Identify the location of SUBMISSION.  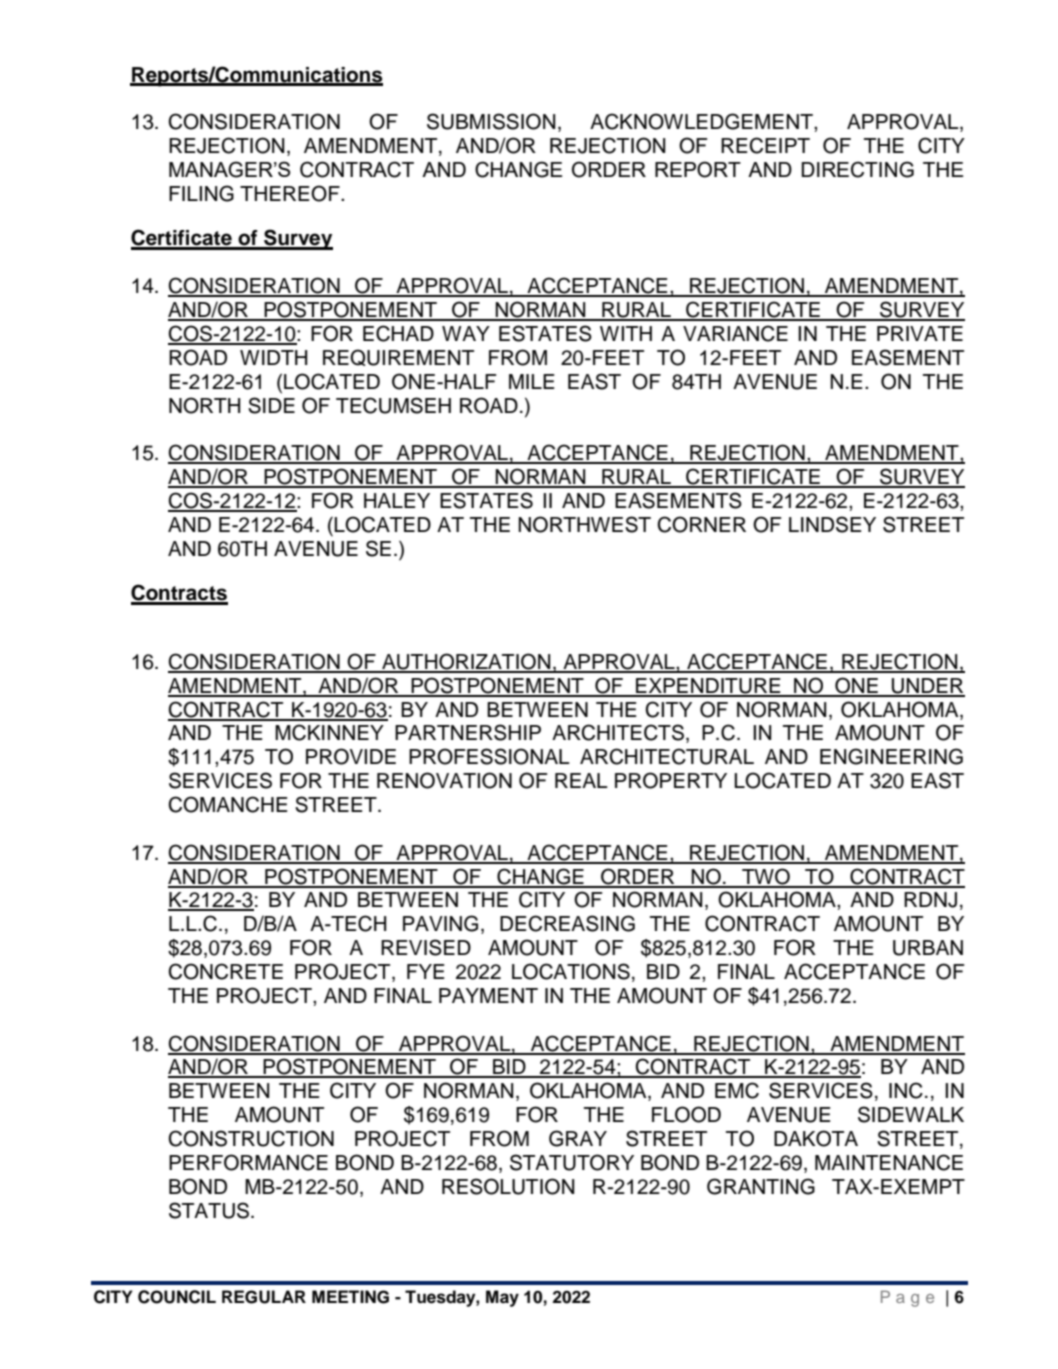
(491, 121).
